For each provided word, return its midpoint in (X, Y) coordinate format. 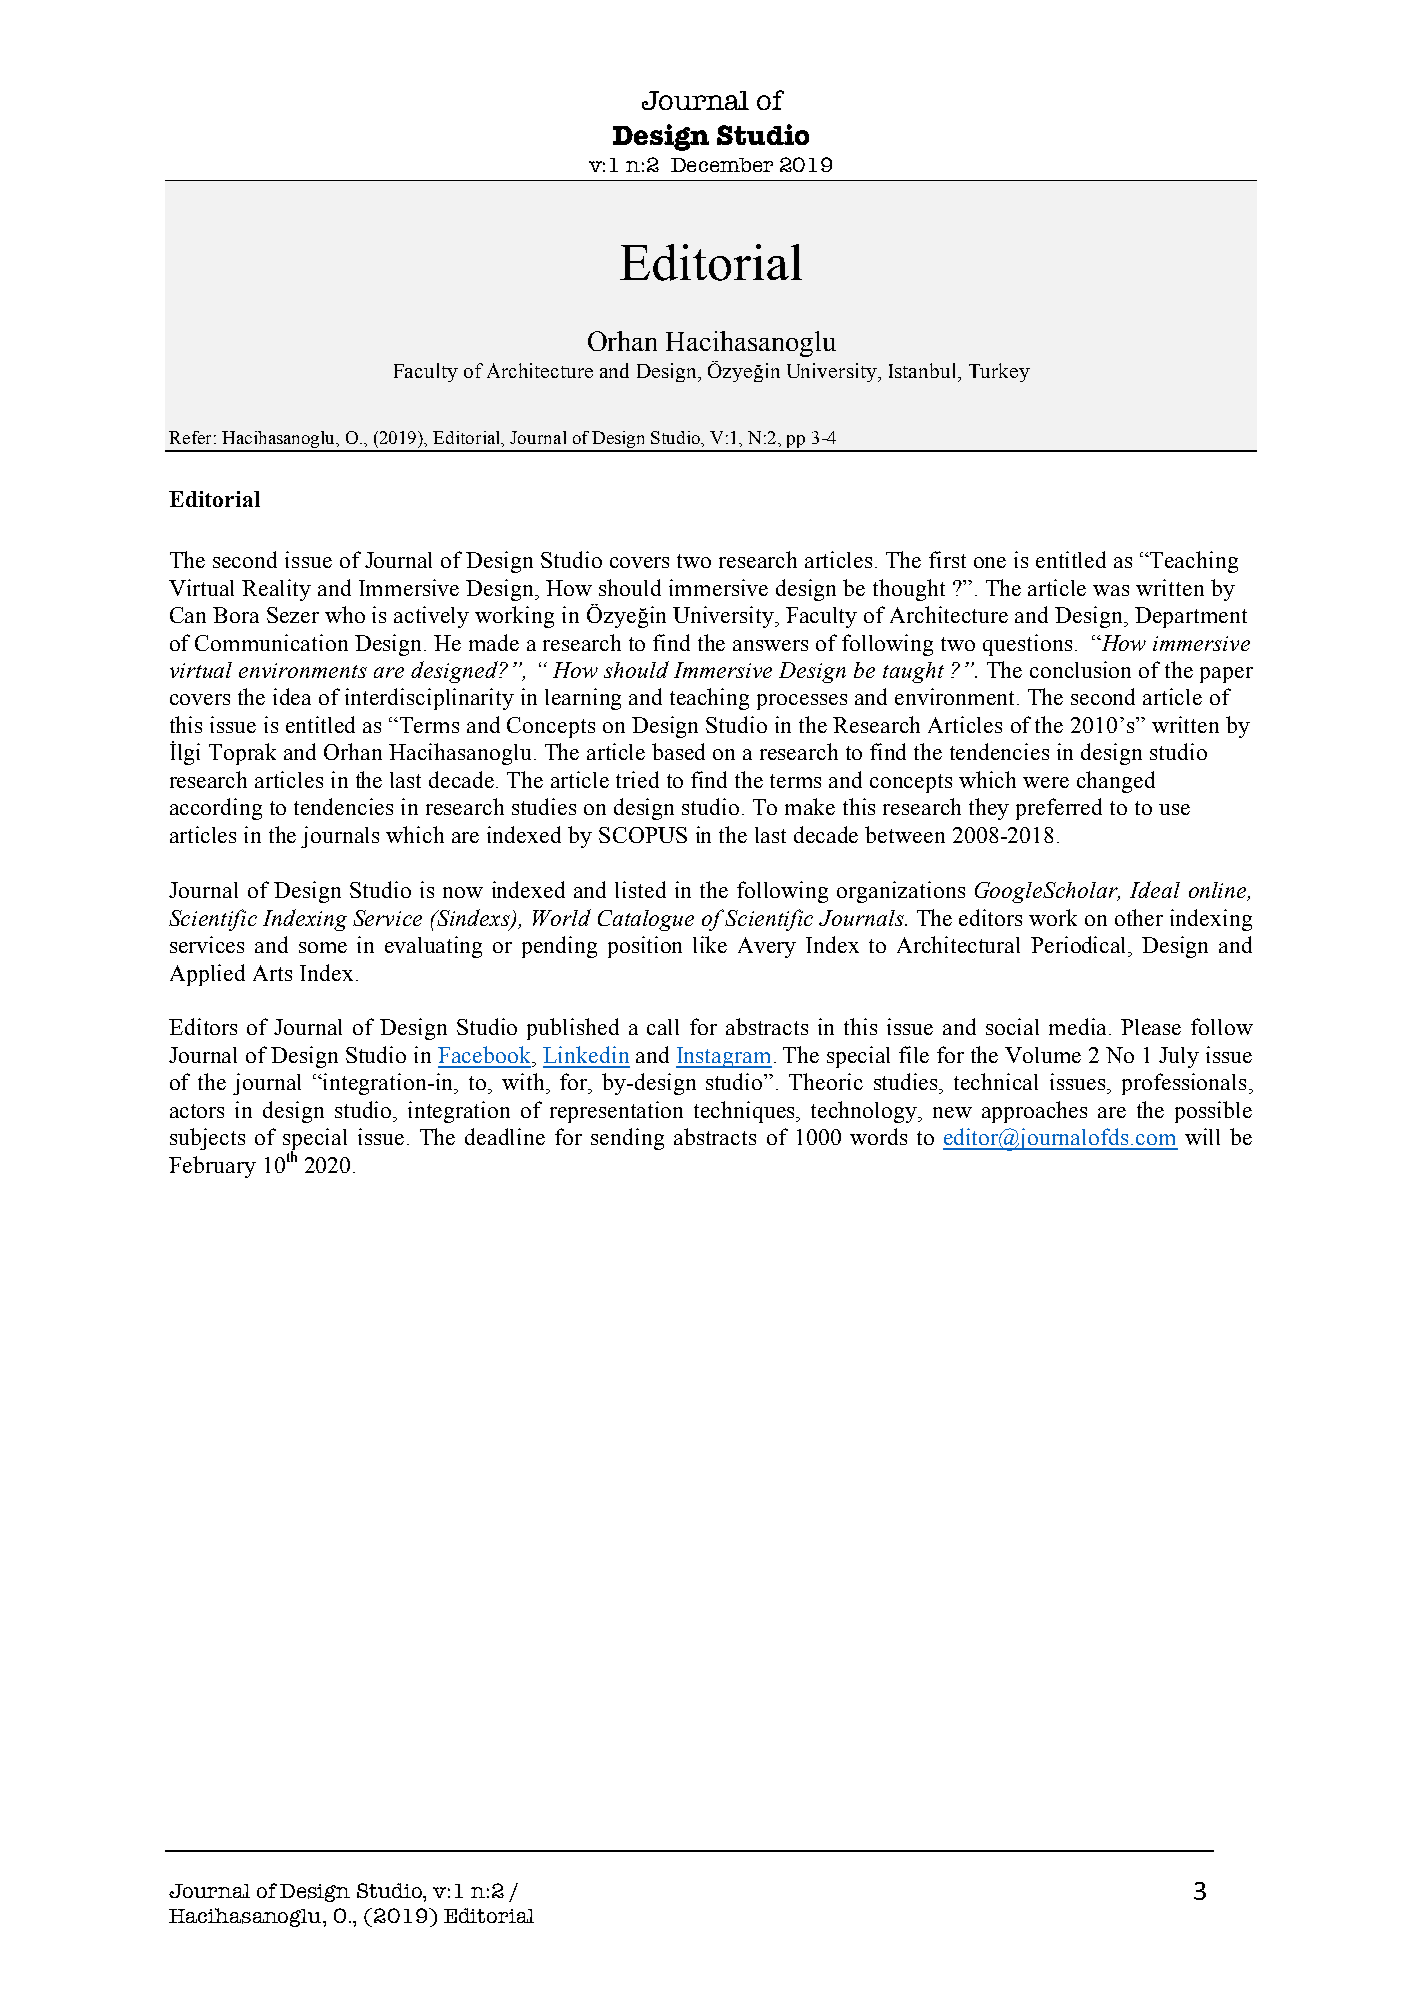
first (947, 559)
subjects (207, 1139)
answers (770, 645)
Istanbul (924, 370)
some (323, 947)
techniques (746, 1112)
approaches (1034, 1112)
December (722, 165)
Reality (276, 590)
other (1139, 917)
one (990, 562)
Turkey (999, 372)
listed (640, 889)
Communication (271, 642)
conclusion (1080, 669)
